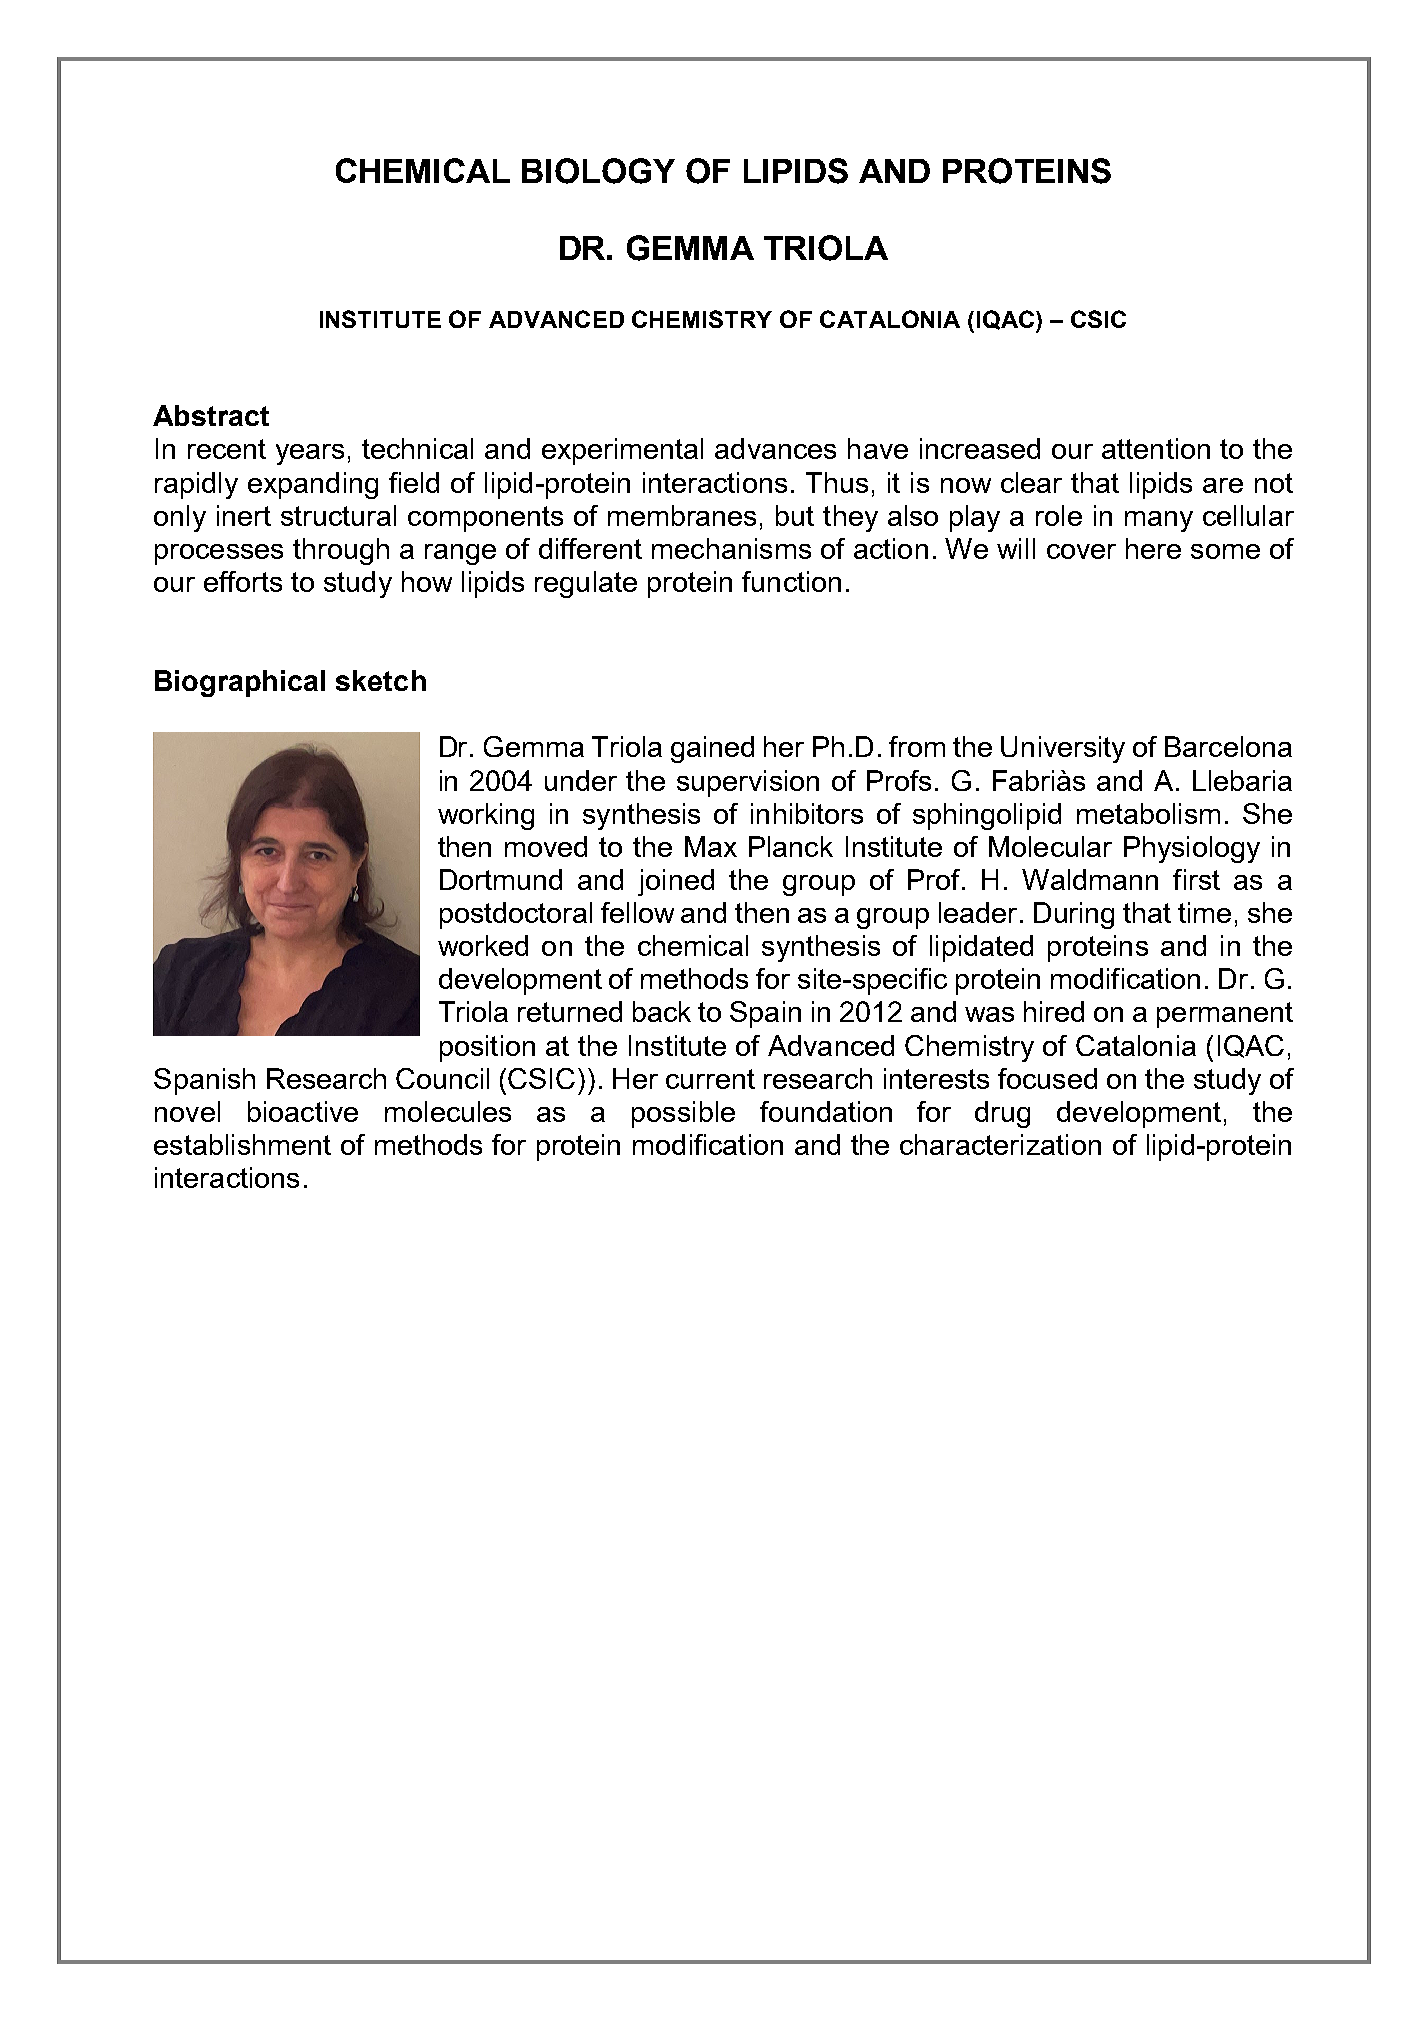 The image size is (1428, 2021). Describe the element at coordinates (775, 448) in the image. I see `advances` at that location.
